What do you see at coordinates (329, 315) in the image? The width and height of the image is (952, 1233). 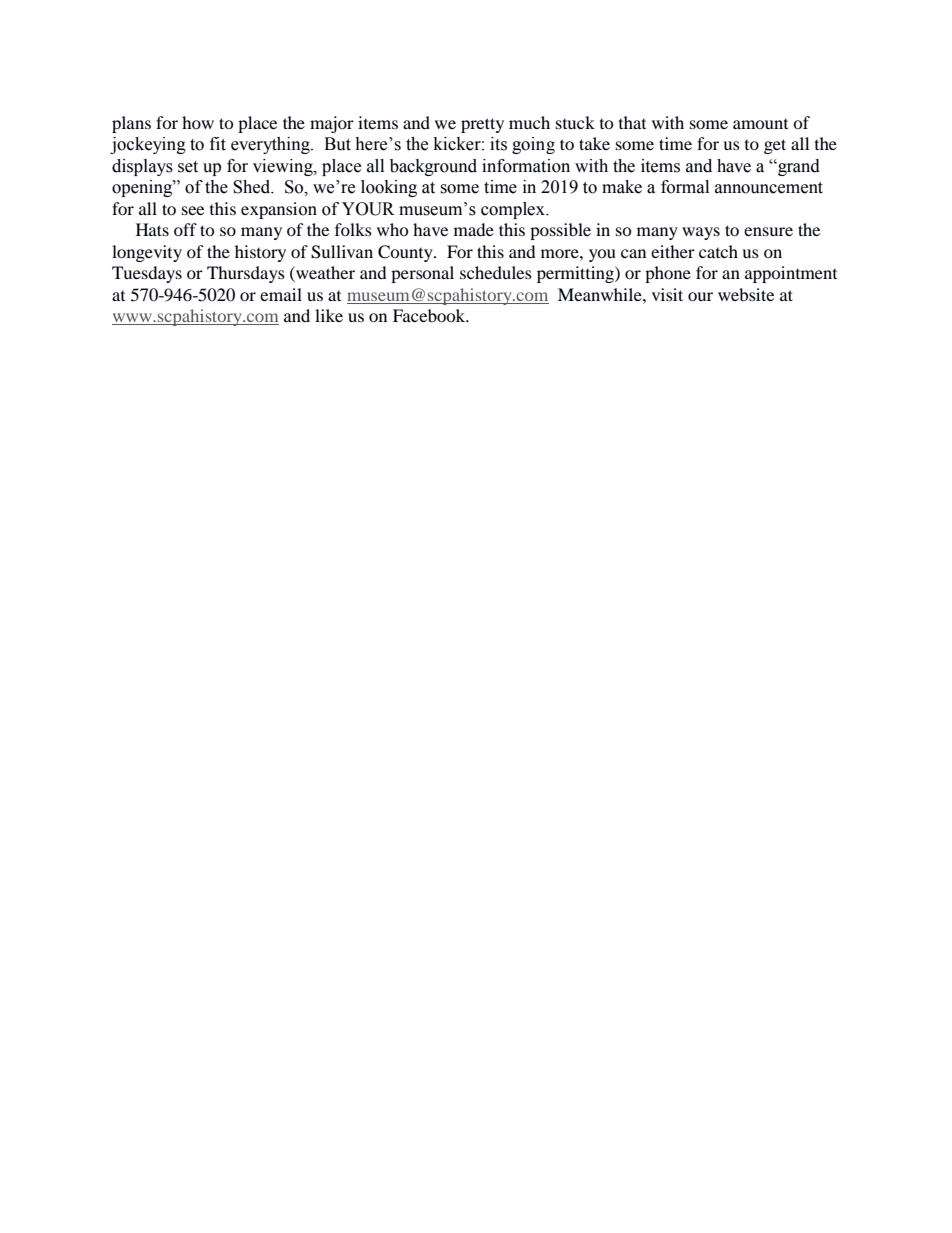 I see `like` at bounding box center [329, 315].
